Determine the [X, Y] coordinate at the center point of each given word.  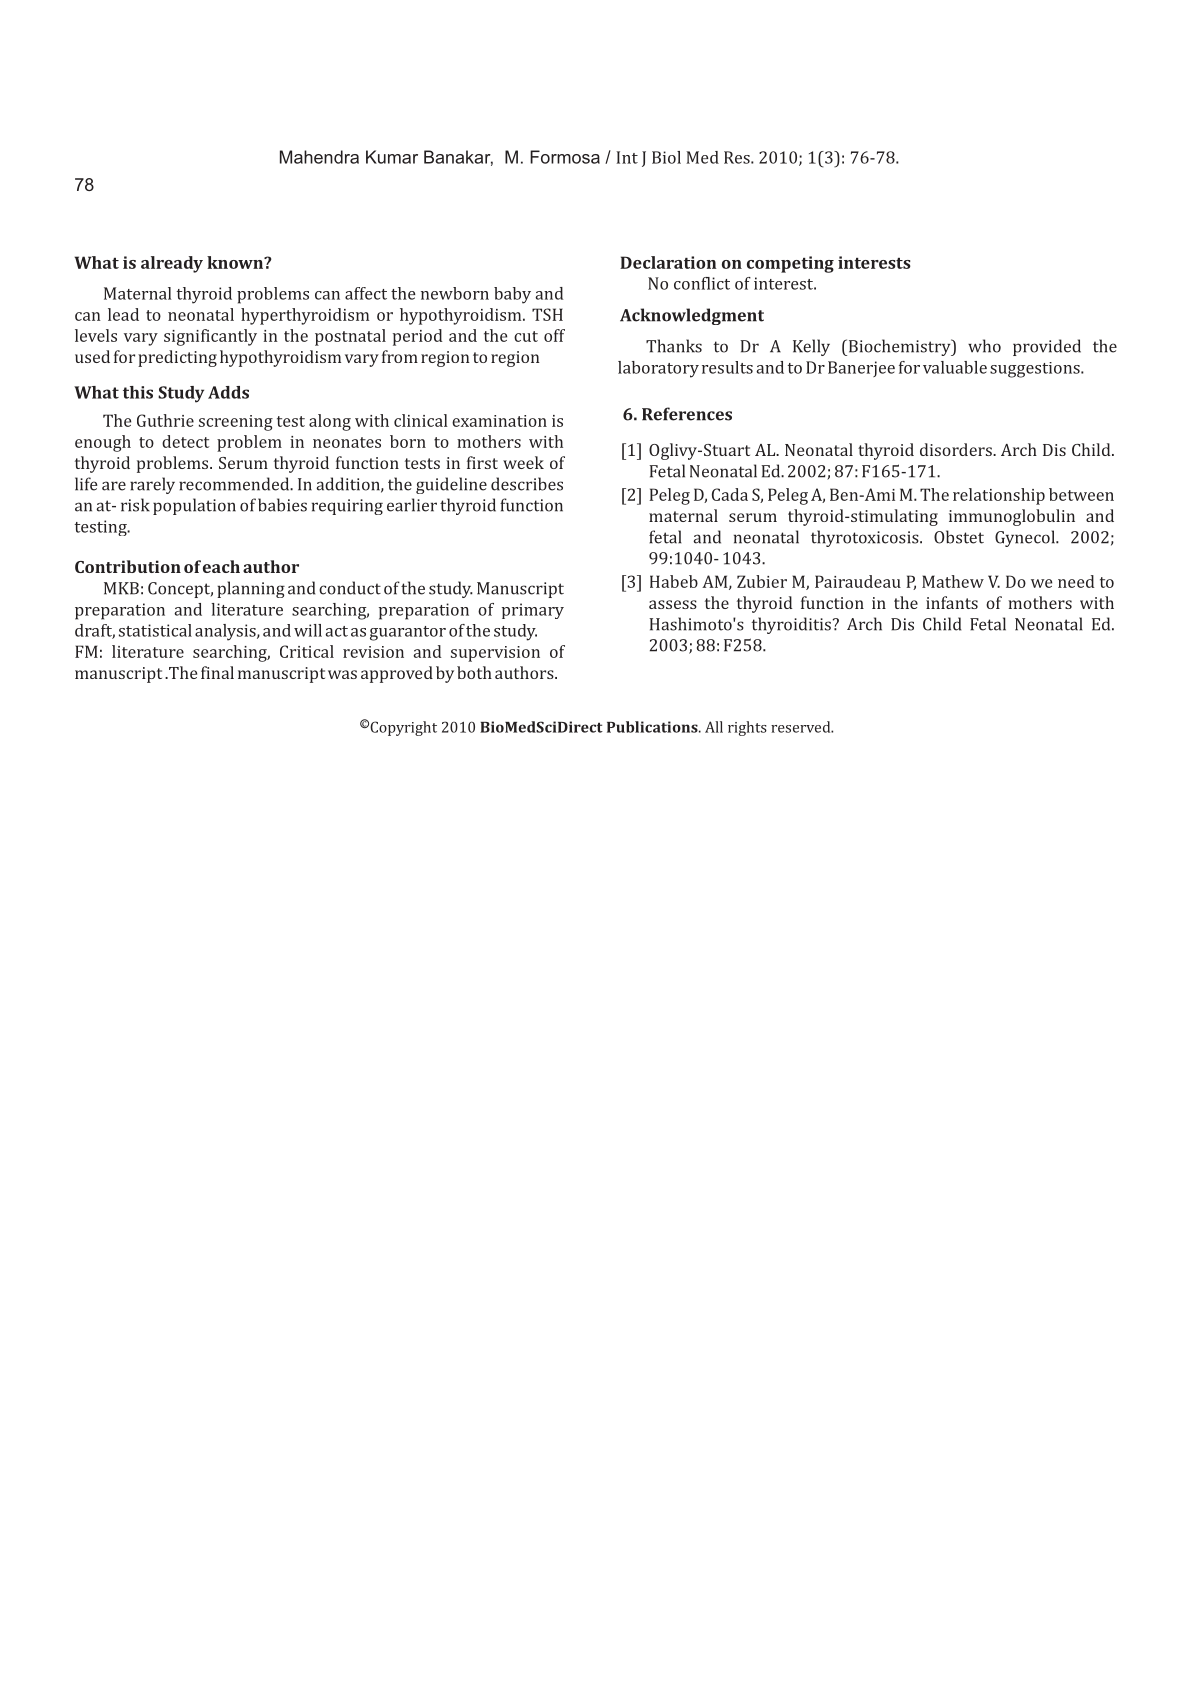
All [714, 727]
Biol [666, 157]
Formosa [565, 157]
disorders [957, 449]
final [217, 672]
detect [185, 441]
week [523, 462]
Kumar [392, 157]
